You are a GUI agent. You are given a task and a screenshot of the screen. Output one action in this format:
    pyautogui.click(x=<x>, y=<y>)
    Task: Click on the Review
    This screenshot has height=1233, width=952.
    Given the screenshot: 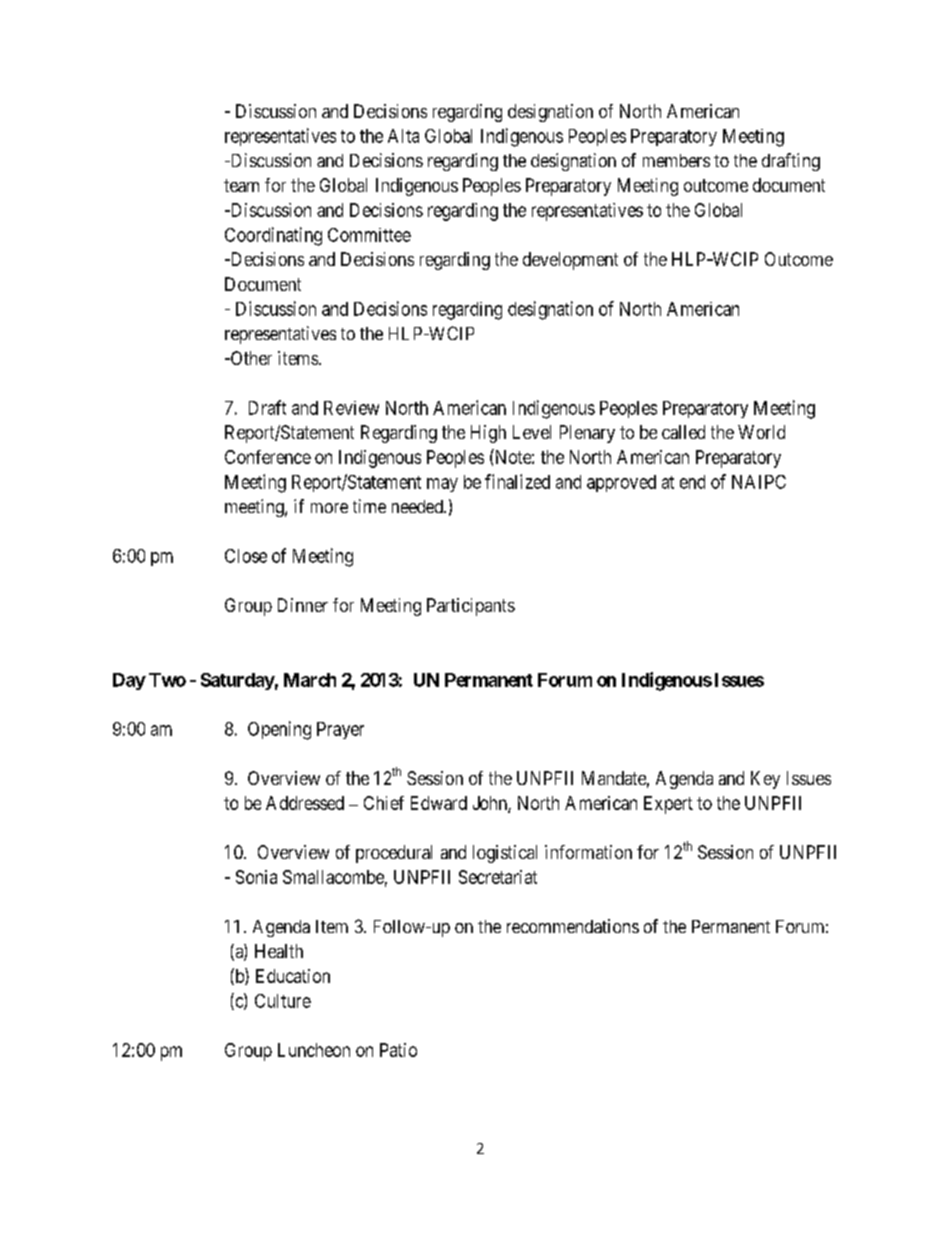 What is the action you would take?
    pyautogui.click(x=351, y=408)
